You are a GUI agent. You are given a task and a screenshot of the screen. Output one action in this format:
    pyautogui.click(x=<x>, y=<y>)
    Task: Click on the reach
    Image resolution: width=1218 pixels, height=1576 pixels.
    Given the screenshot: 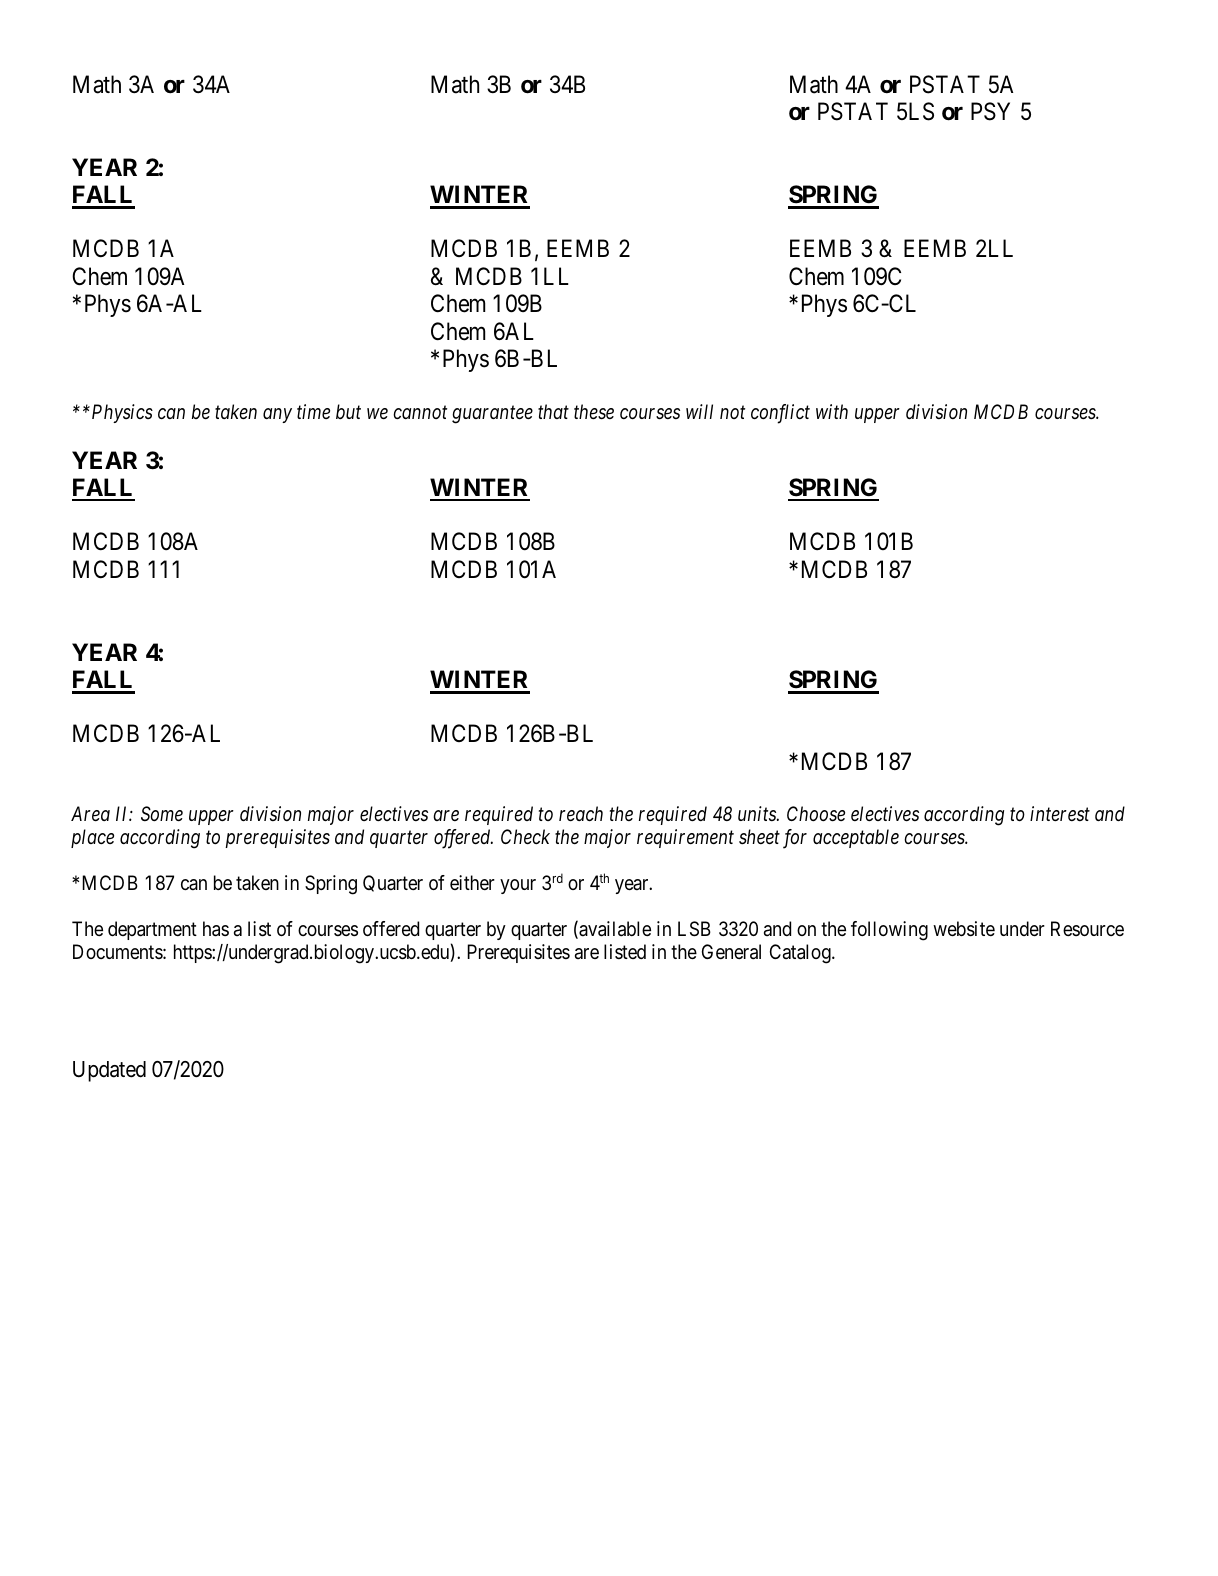 What is the action you would take?
    pyautogui.click(x=581, y=813)
